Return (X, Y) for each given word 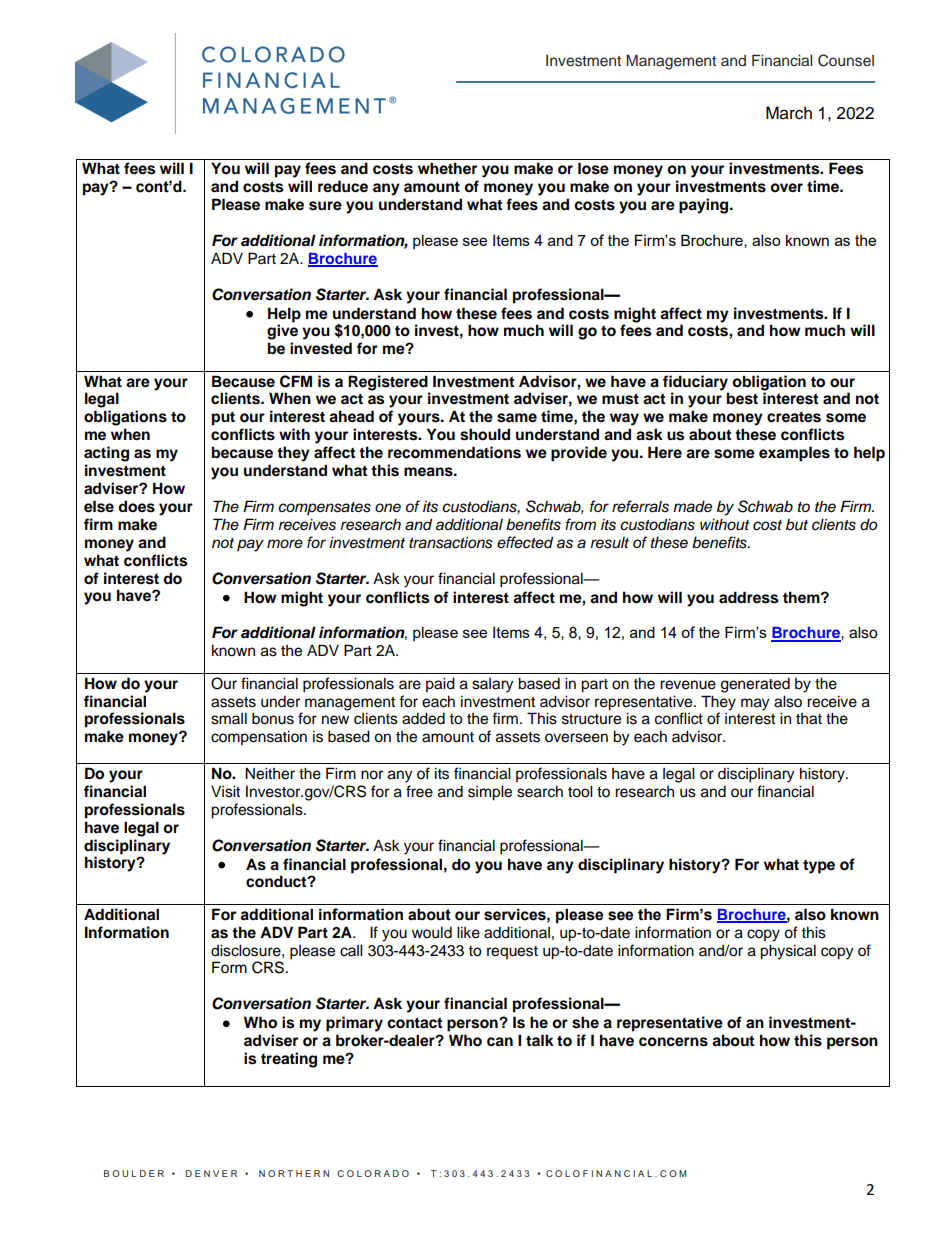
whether (447, 168)
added (423, 718)
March (789, 113)
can (500, 1042)
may (755, 704)
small (229, 718)
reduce (343, 186)
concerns (673, 1042)
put (223, 419)
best (742, 398)
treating (289, 1060)
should (485, 434)
